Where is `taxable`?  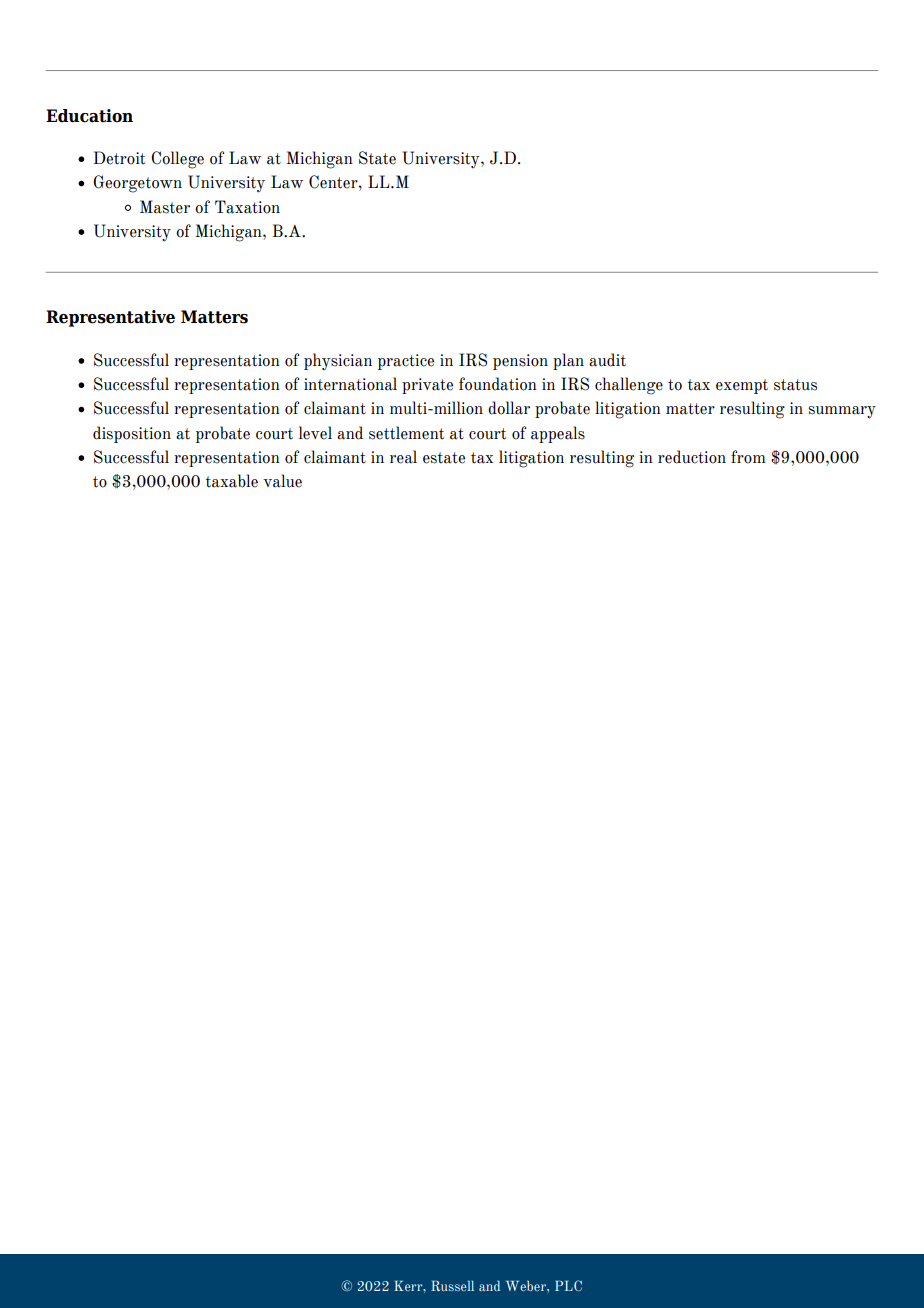 taxable is located at coordinates (232, 481).
